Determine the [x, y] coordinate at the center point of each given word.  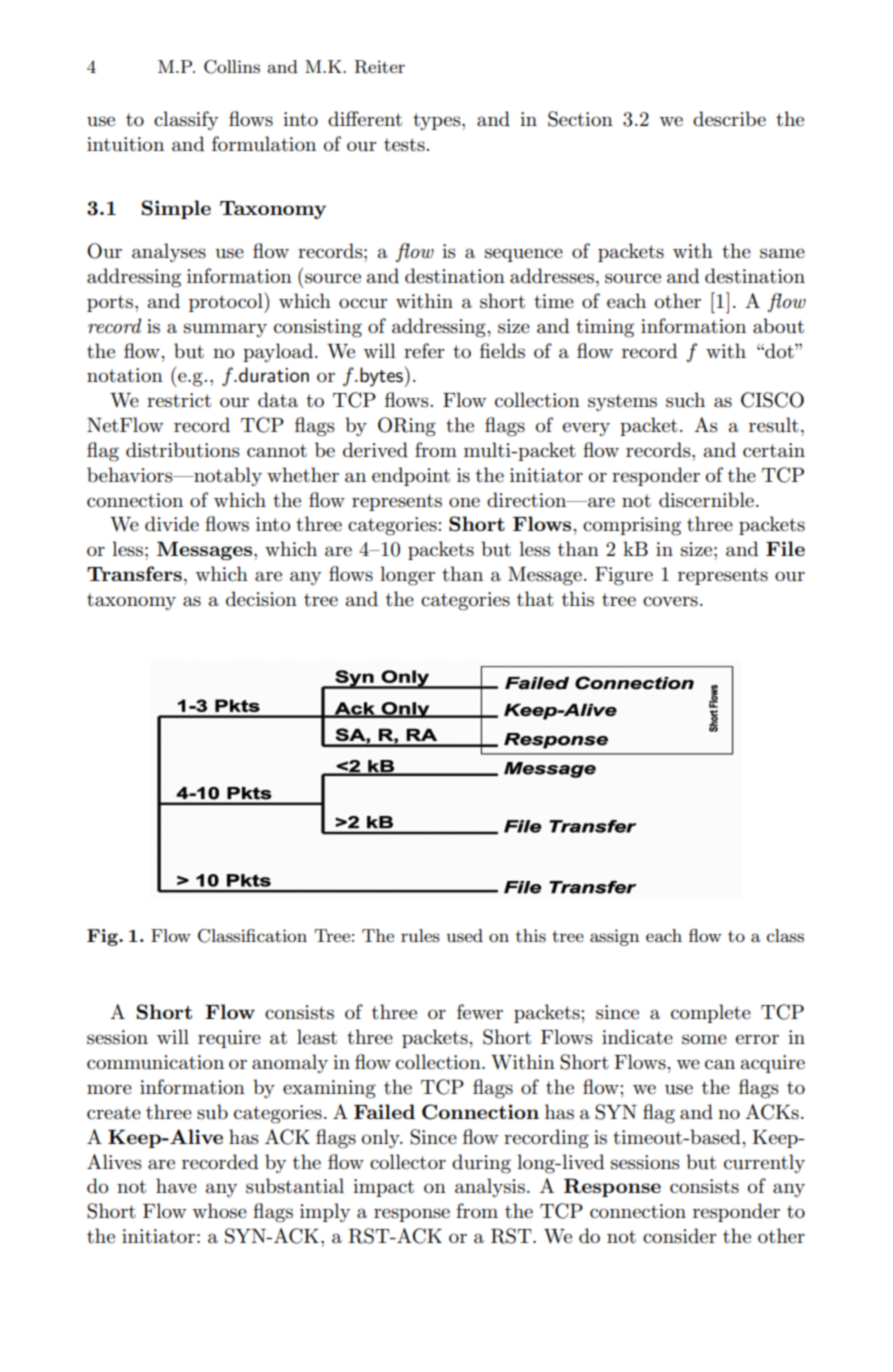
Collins [232, 67]
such [685, 400]
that [535, 599]
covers [670, 601]
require [229, 1039]
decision [261, 599]
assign [614, 937]
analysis [490, 1188]
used [464, 936]
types [438, 122]
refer [424, 351]
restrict [179, 400]
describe [729, 119]
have [176, 1186]
